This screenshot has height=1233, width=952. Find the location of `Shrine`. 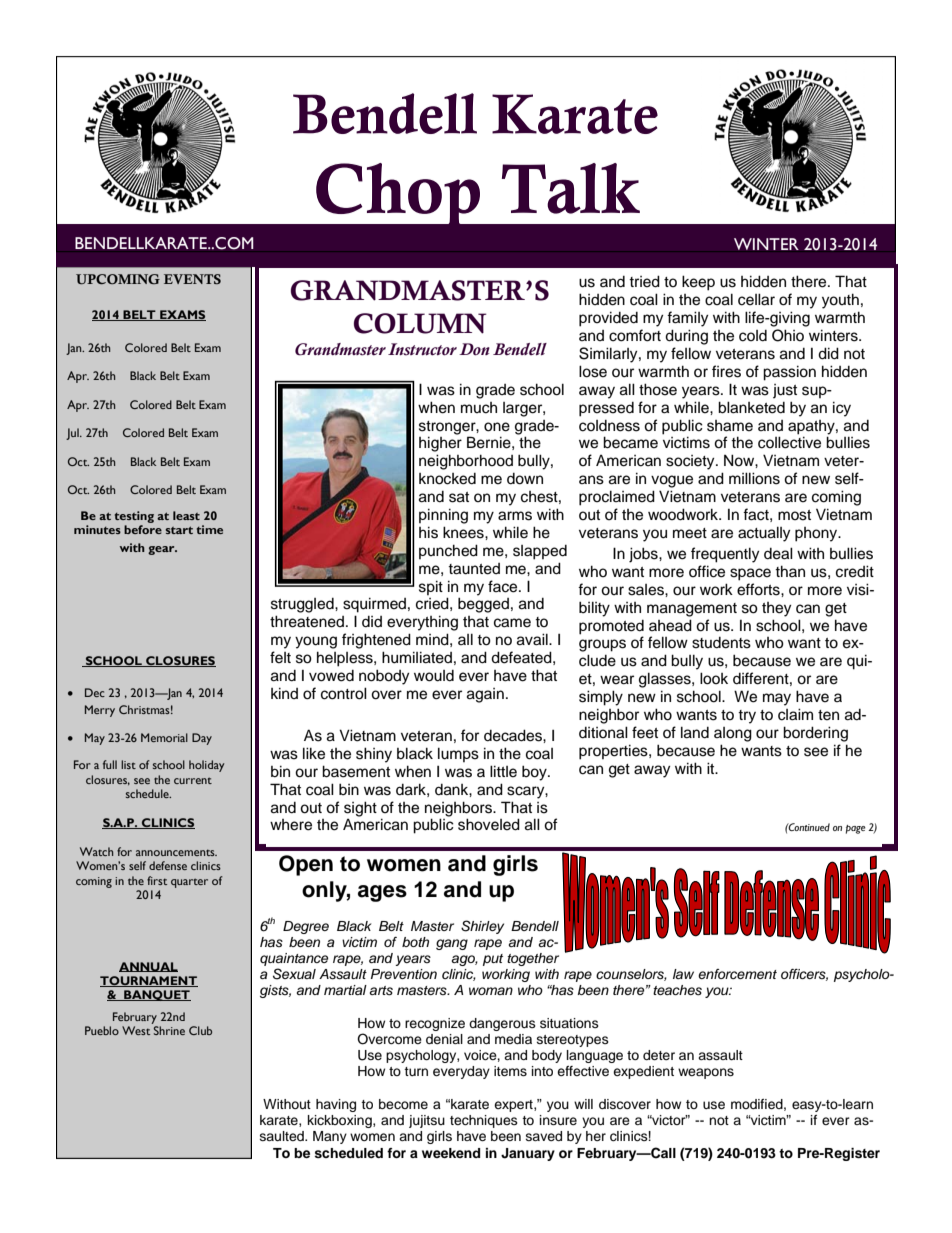

Shrine is located at coordinates (169, 1030).
